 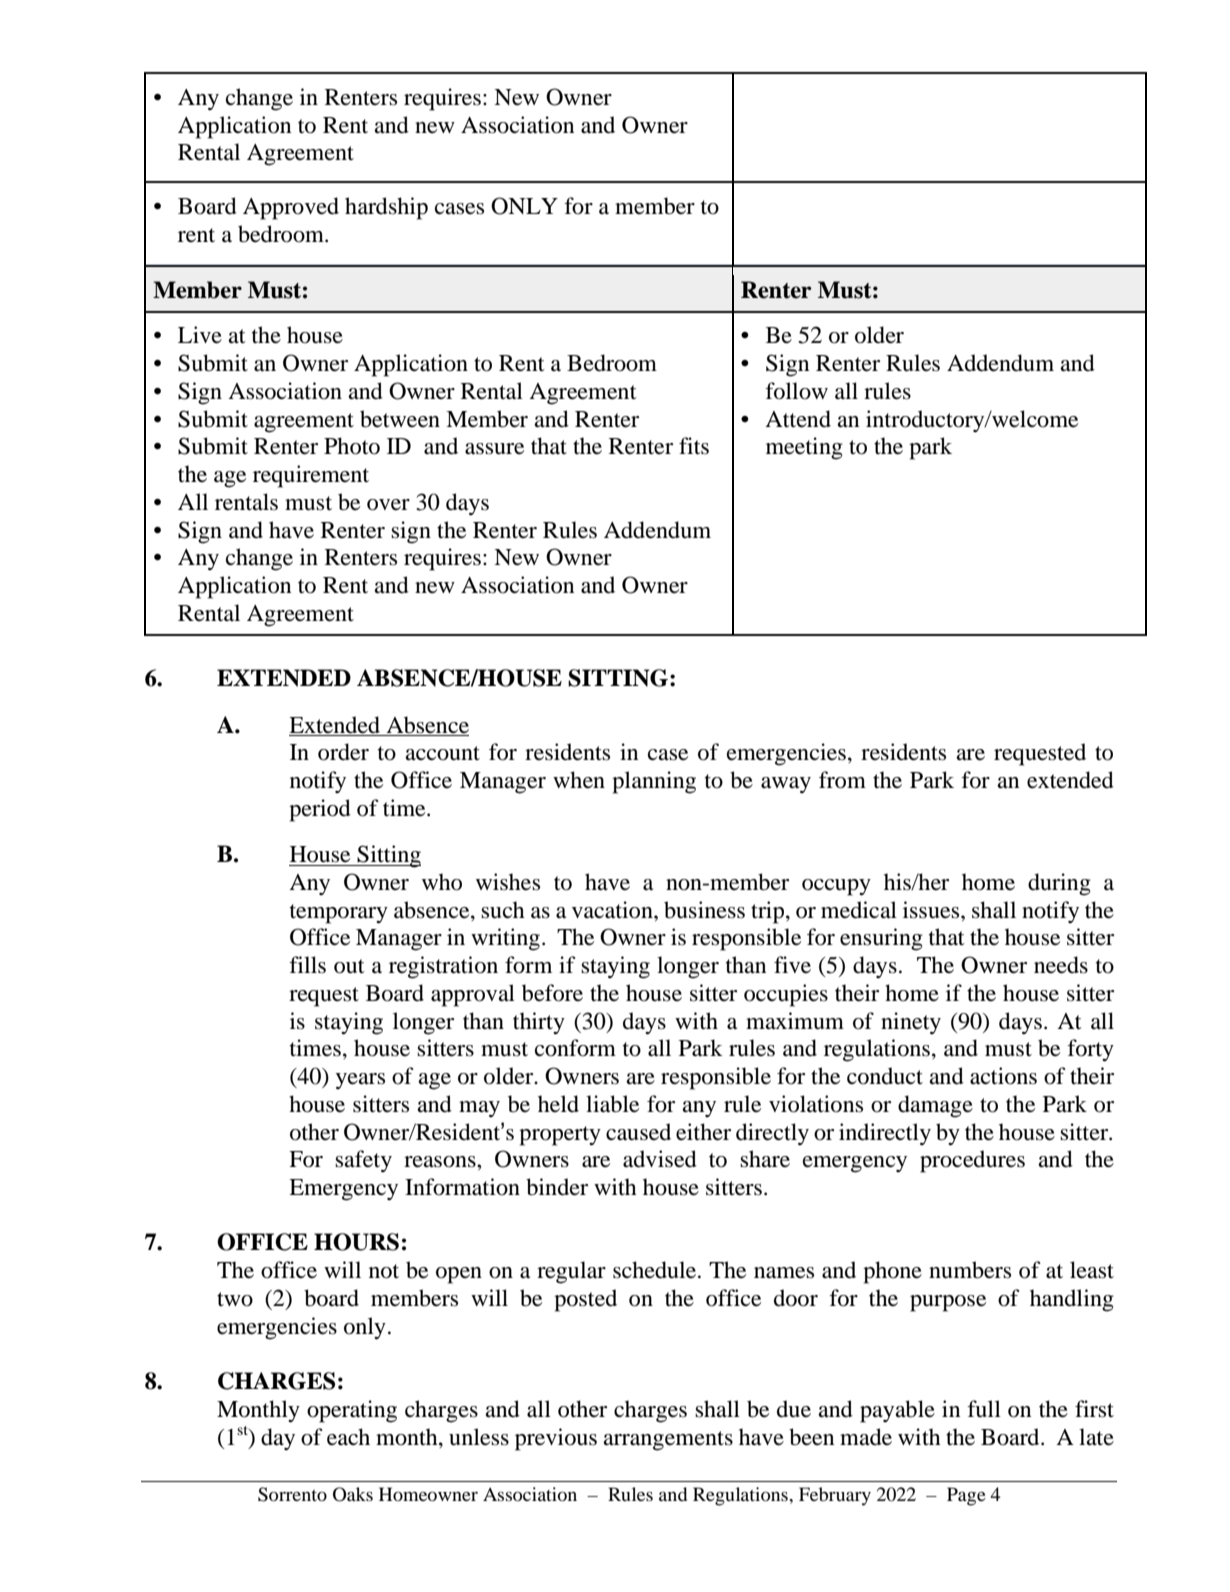 What do you see at coordinates (348, 1437) in the document?
I see `each` at bounding box center [348, 1437].
